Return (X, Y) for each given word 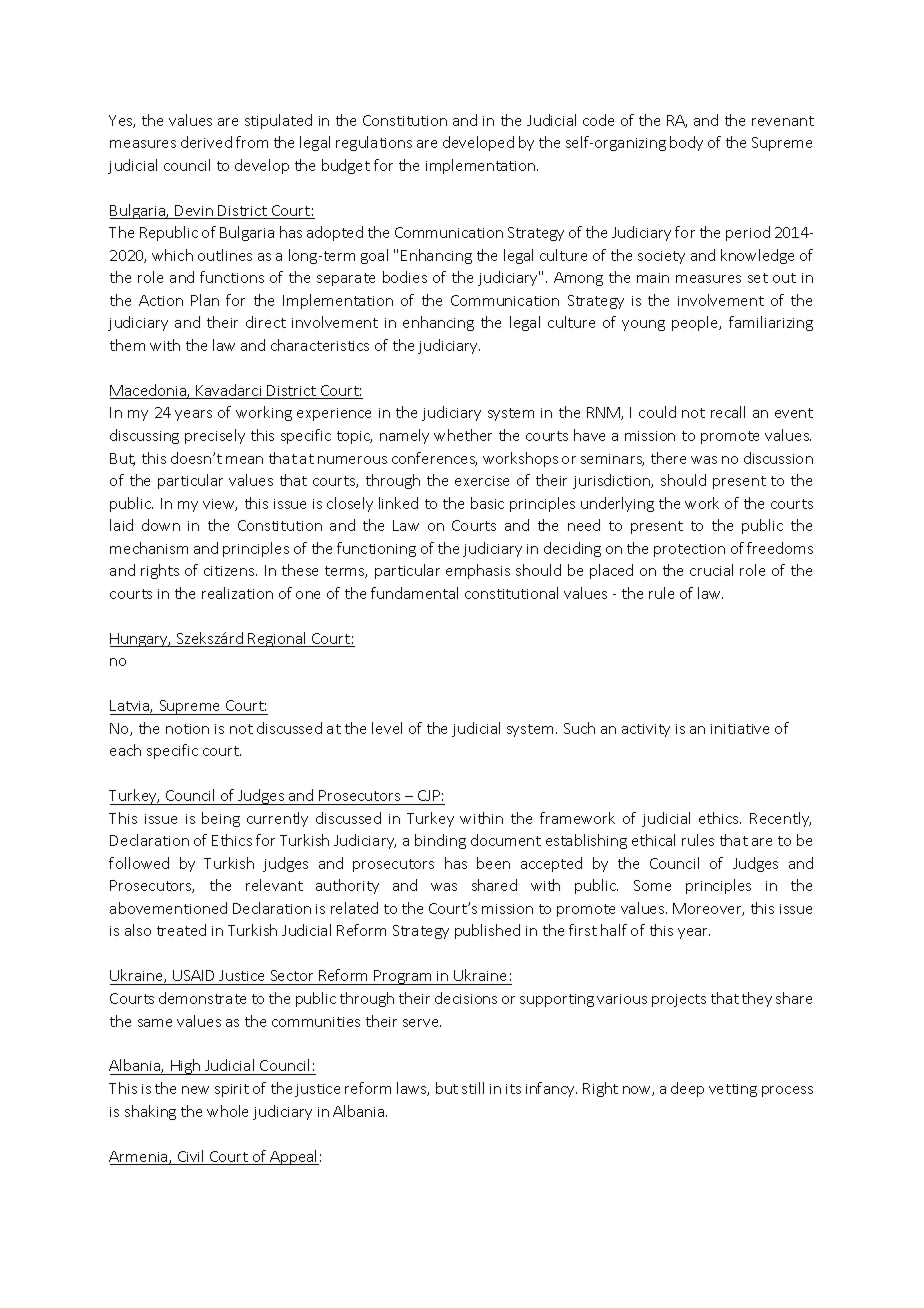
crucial (711, 570)
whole (227, 1111)
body (686, 143)
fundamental (414, 593)
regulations (374, 143)
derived (206, 142)
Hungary (140, 640)
